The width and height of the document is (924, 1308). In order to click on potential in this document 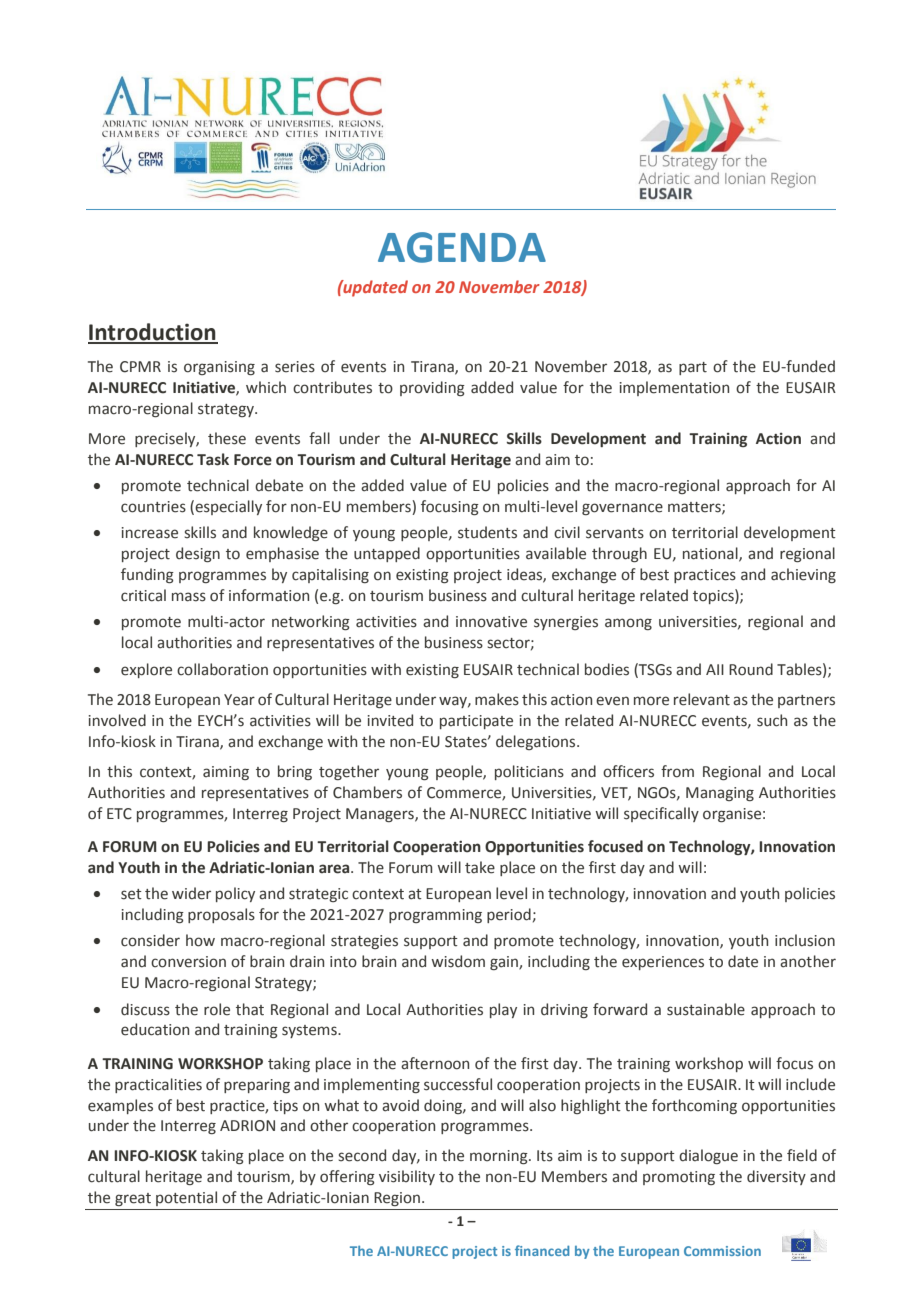, I will do `click(186, 1198)`.
